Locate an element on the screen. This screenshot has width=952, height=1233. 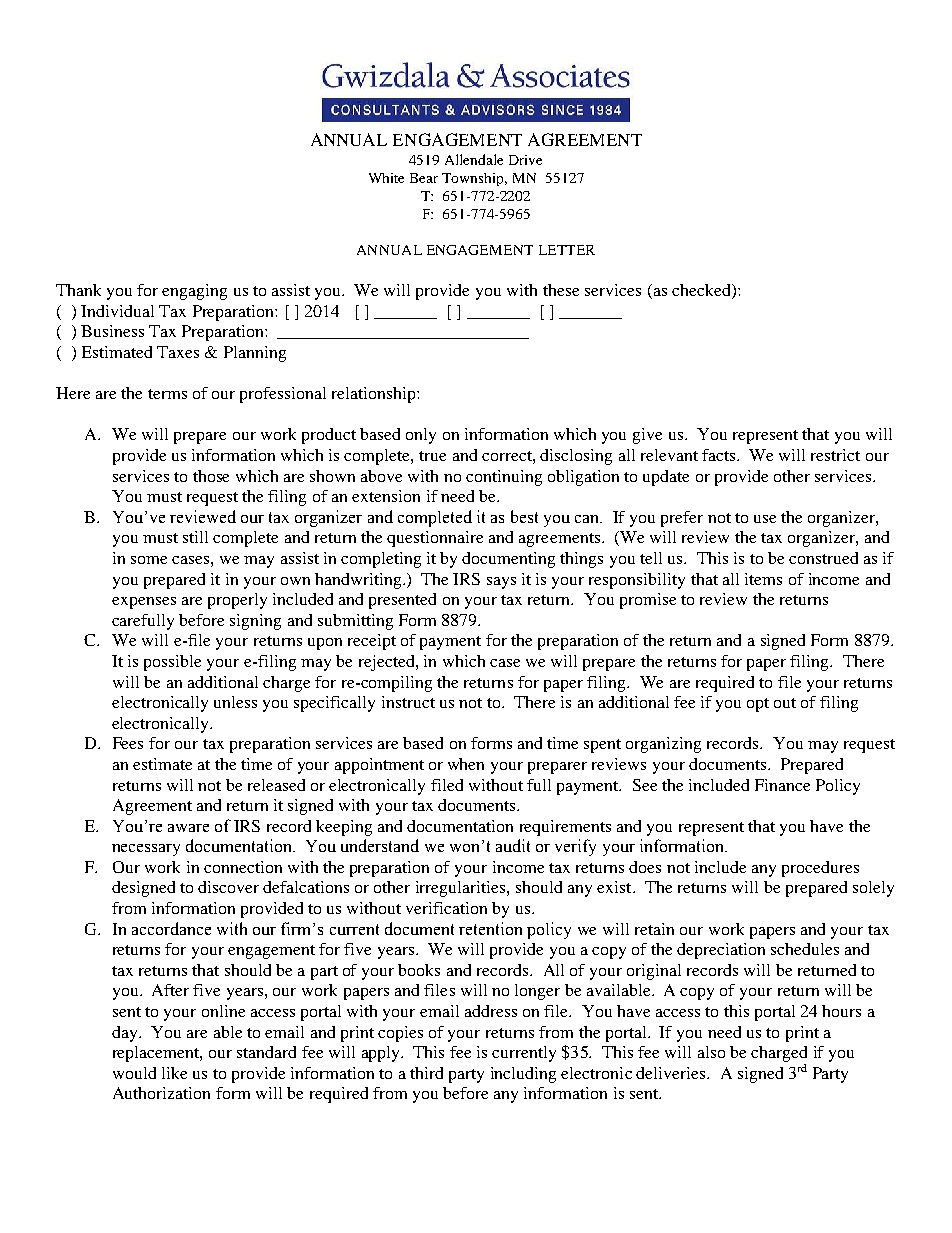
terms is located at coordinates (167, 394).
